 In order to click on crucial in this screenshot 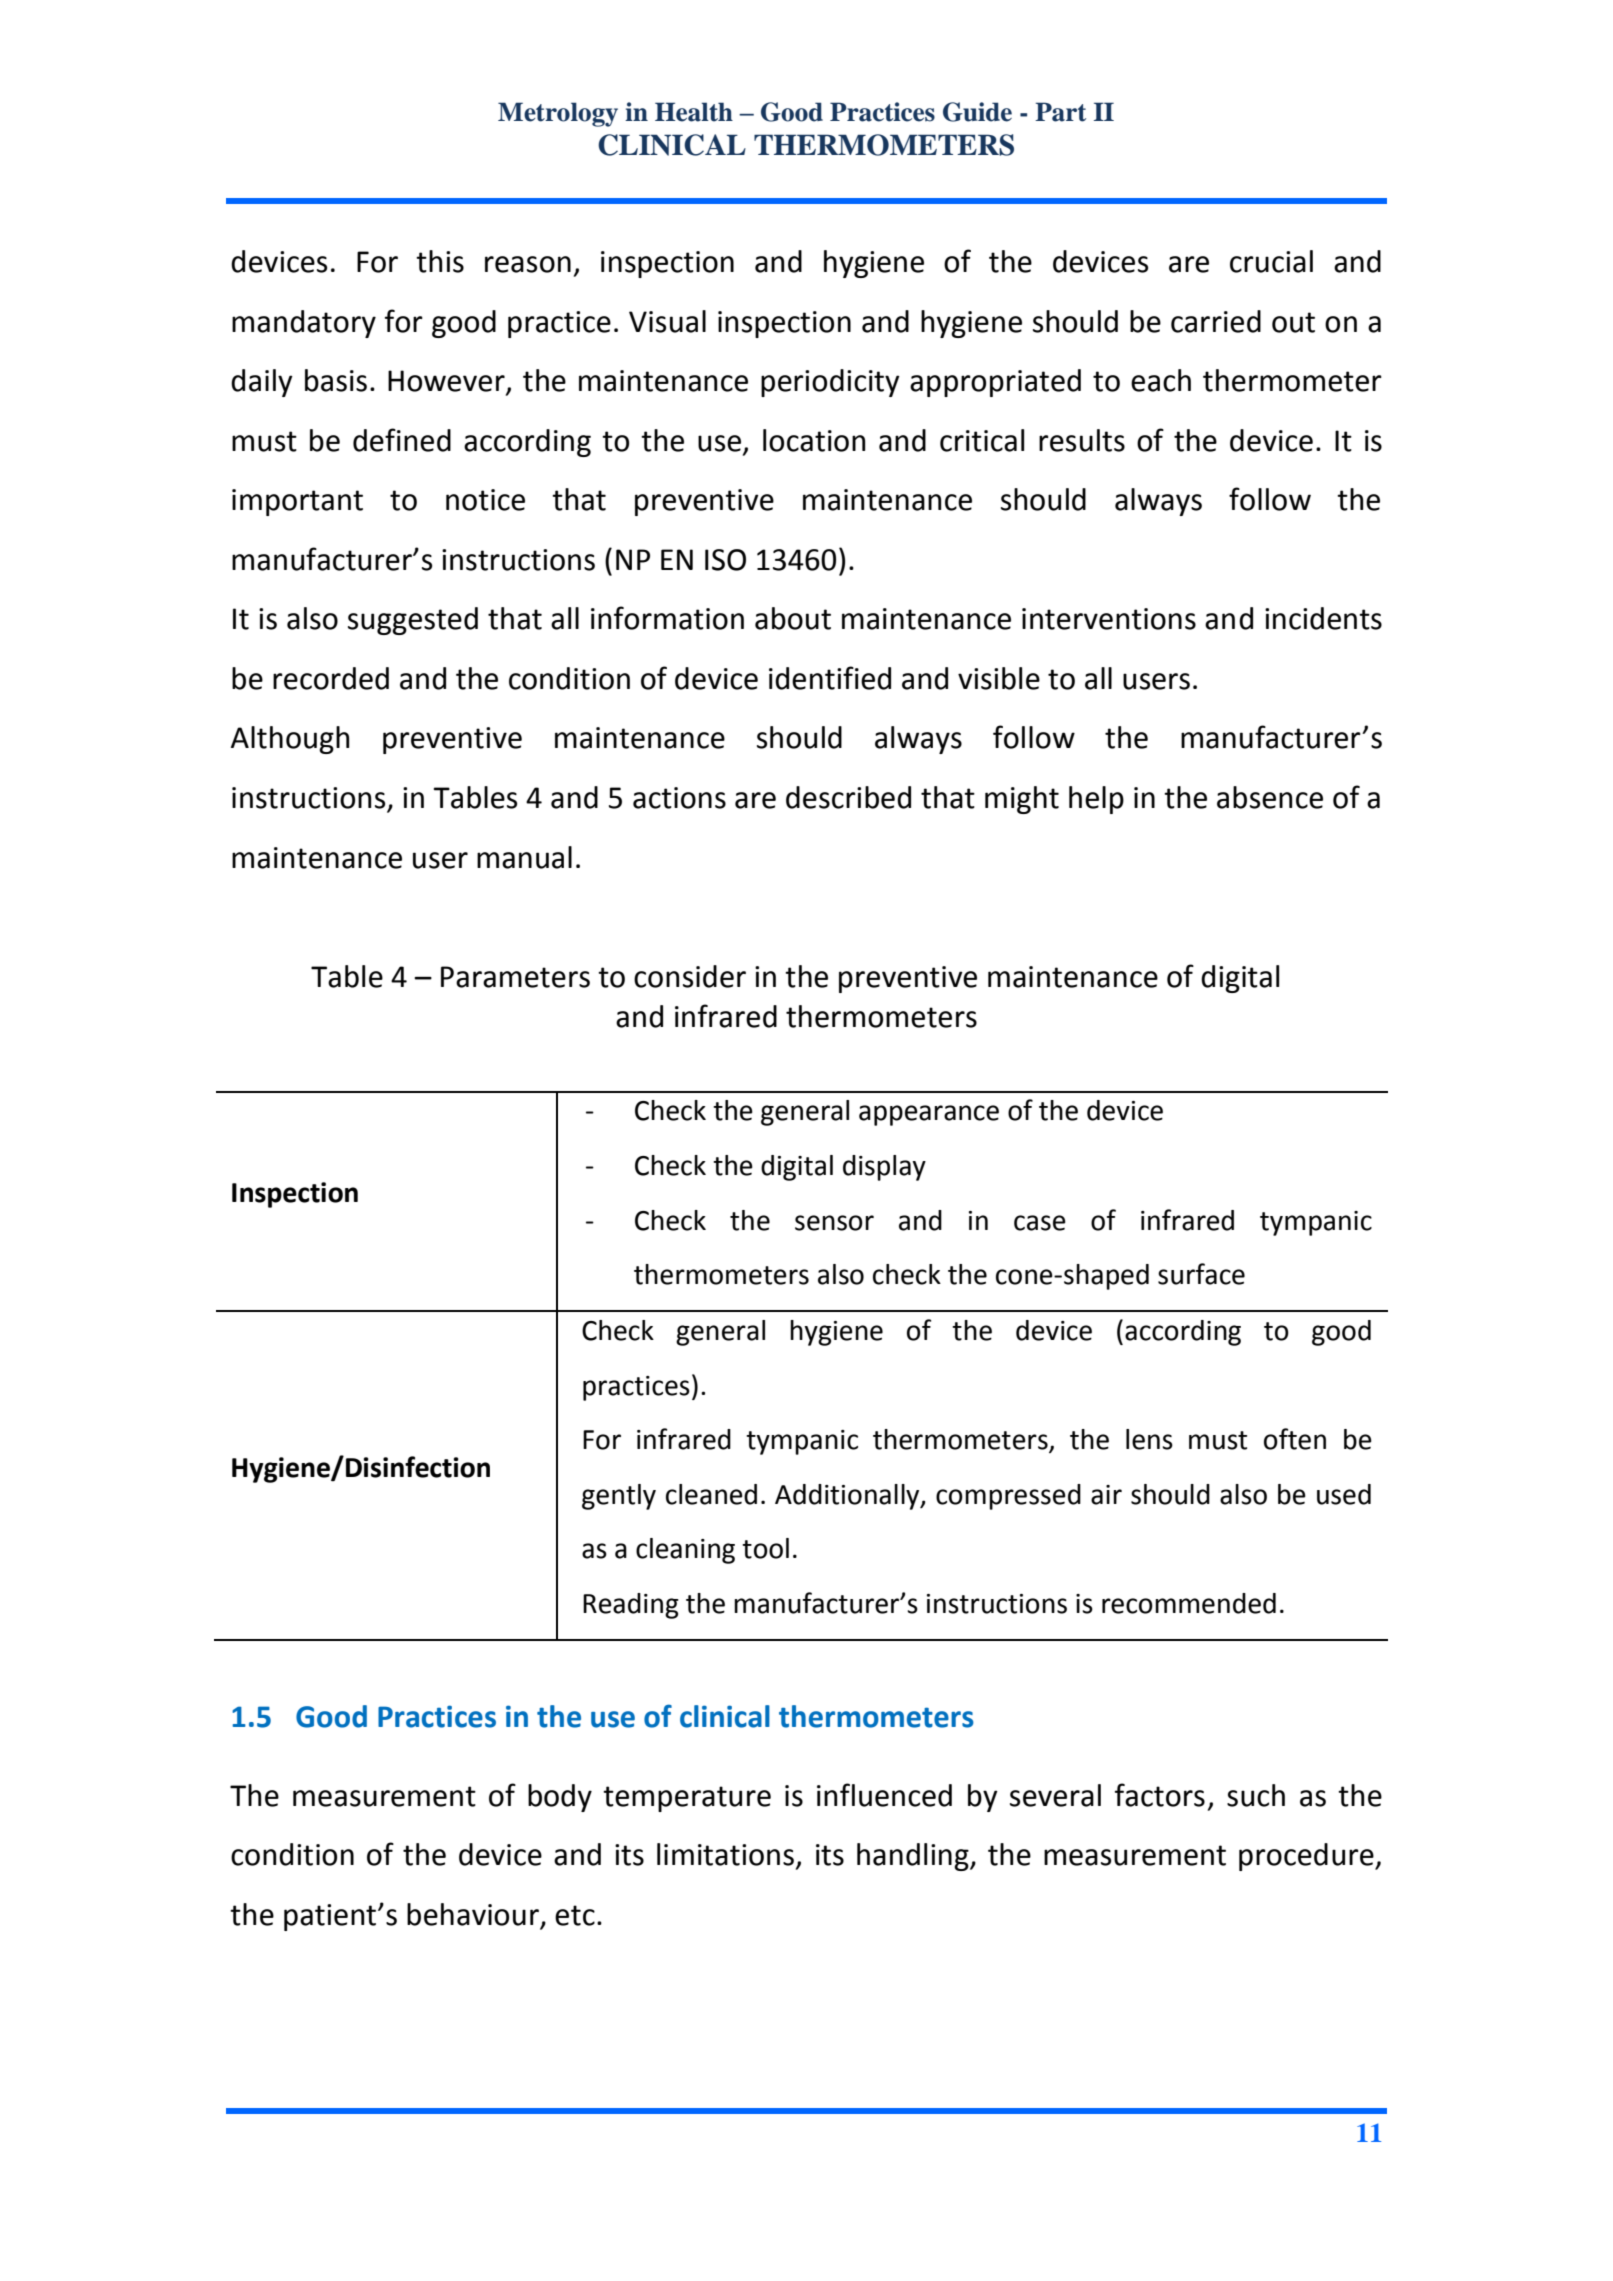, I will do `click(1271, 261)`.
